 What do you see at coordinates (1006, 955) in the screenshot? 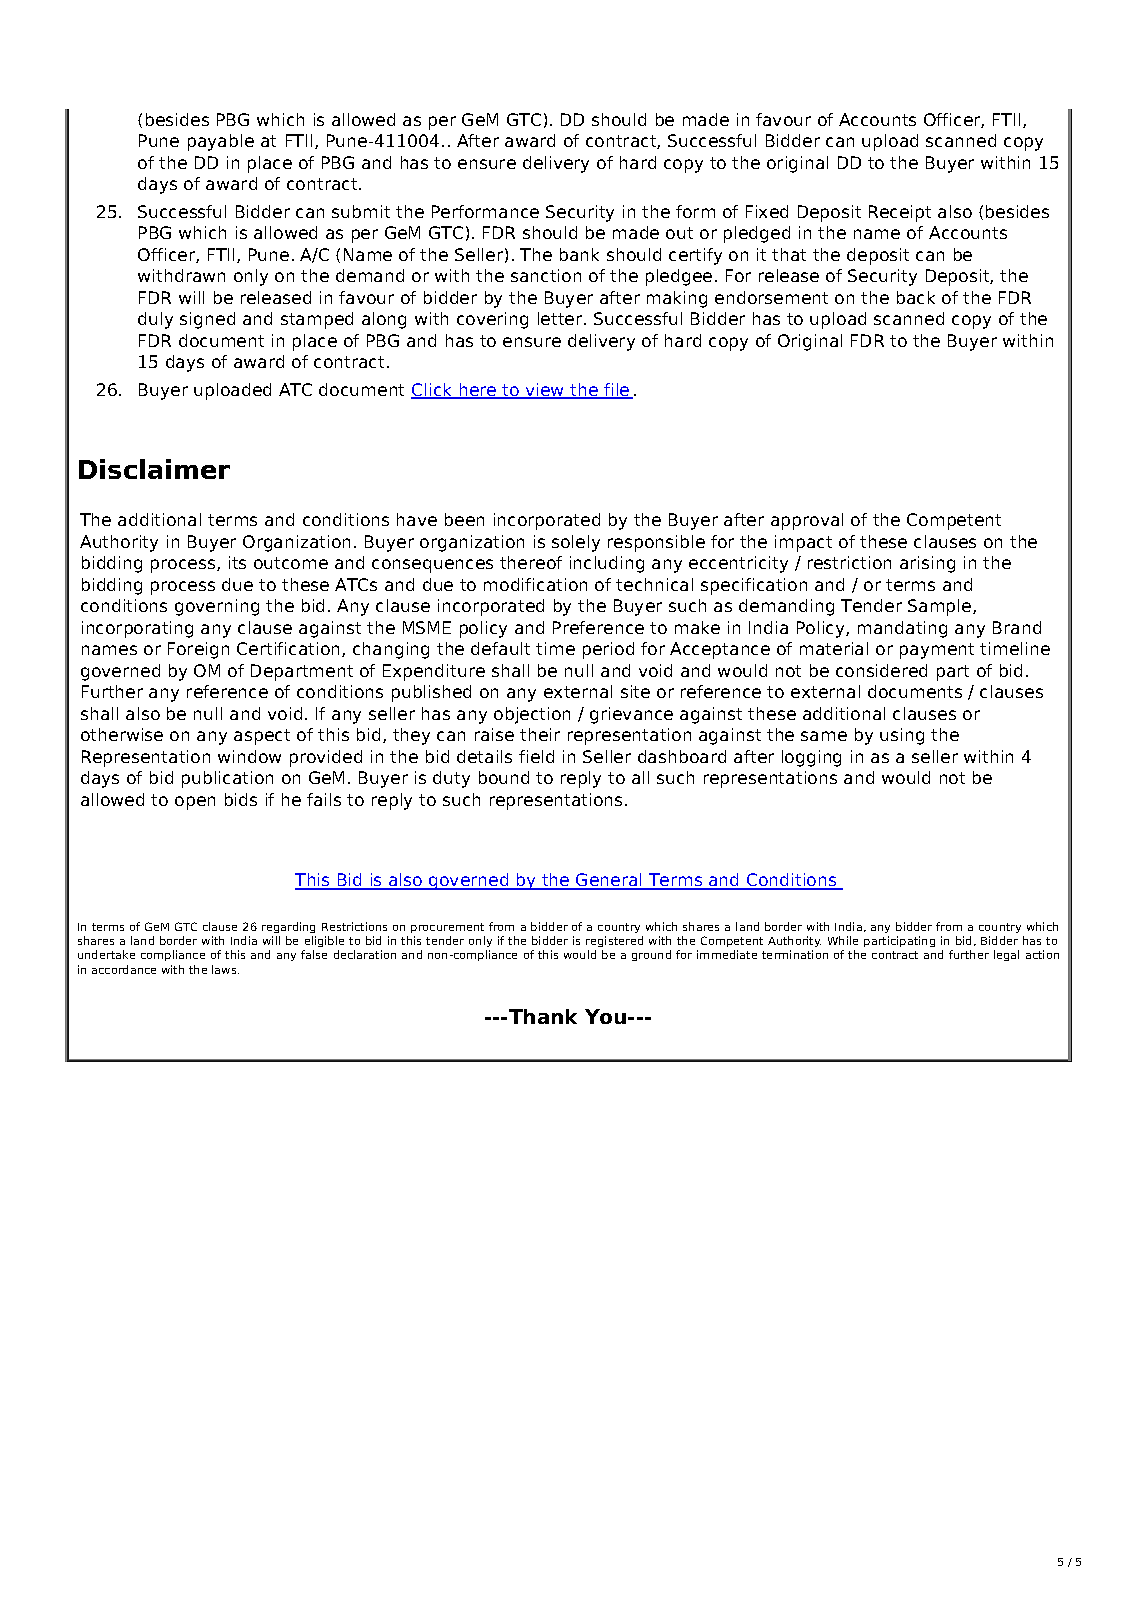
I see `legal` at bounding box center [1006, 955].
